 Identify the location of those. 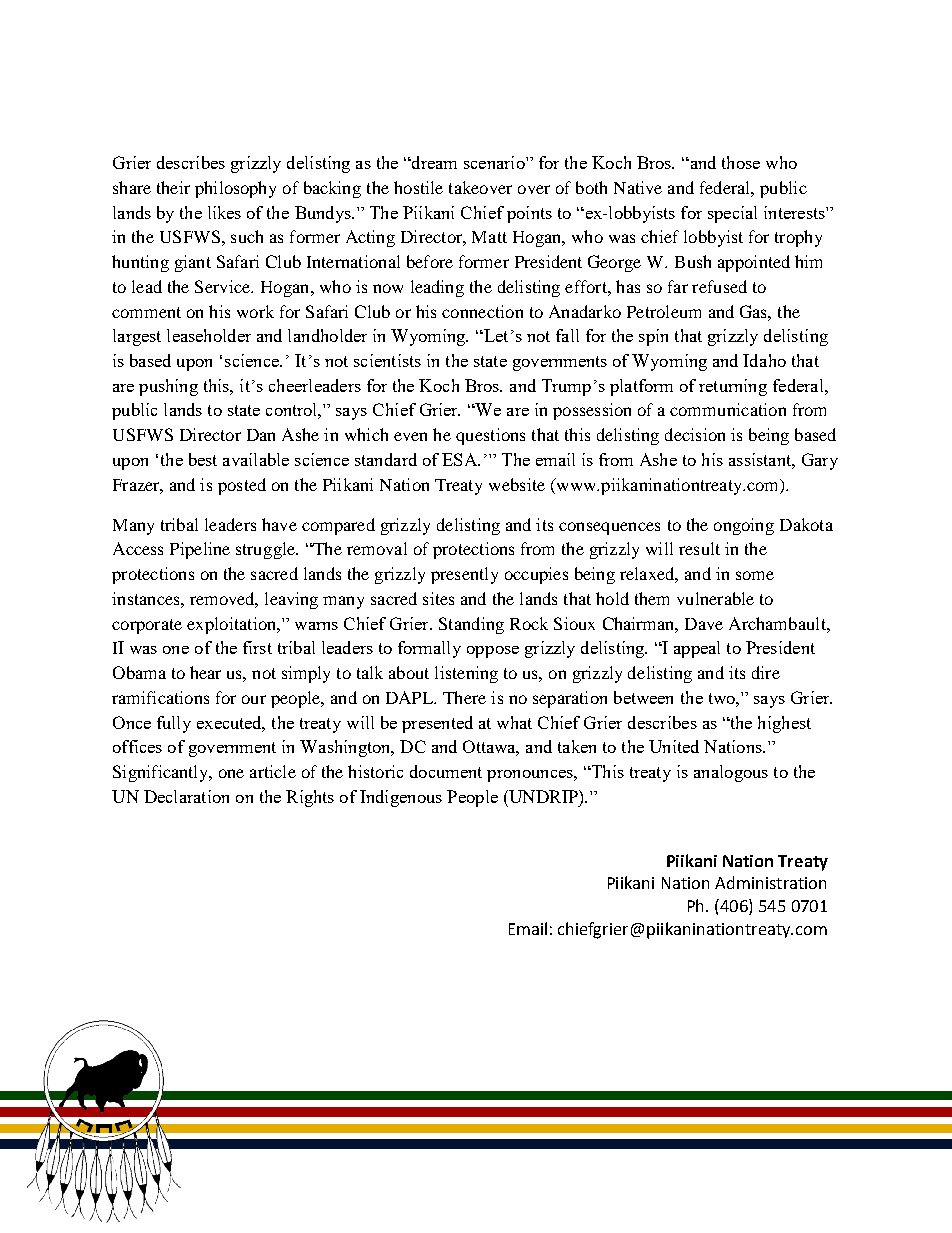
(741, 162).
